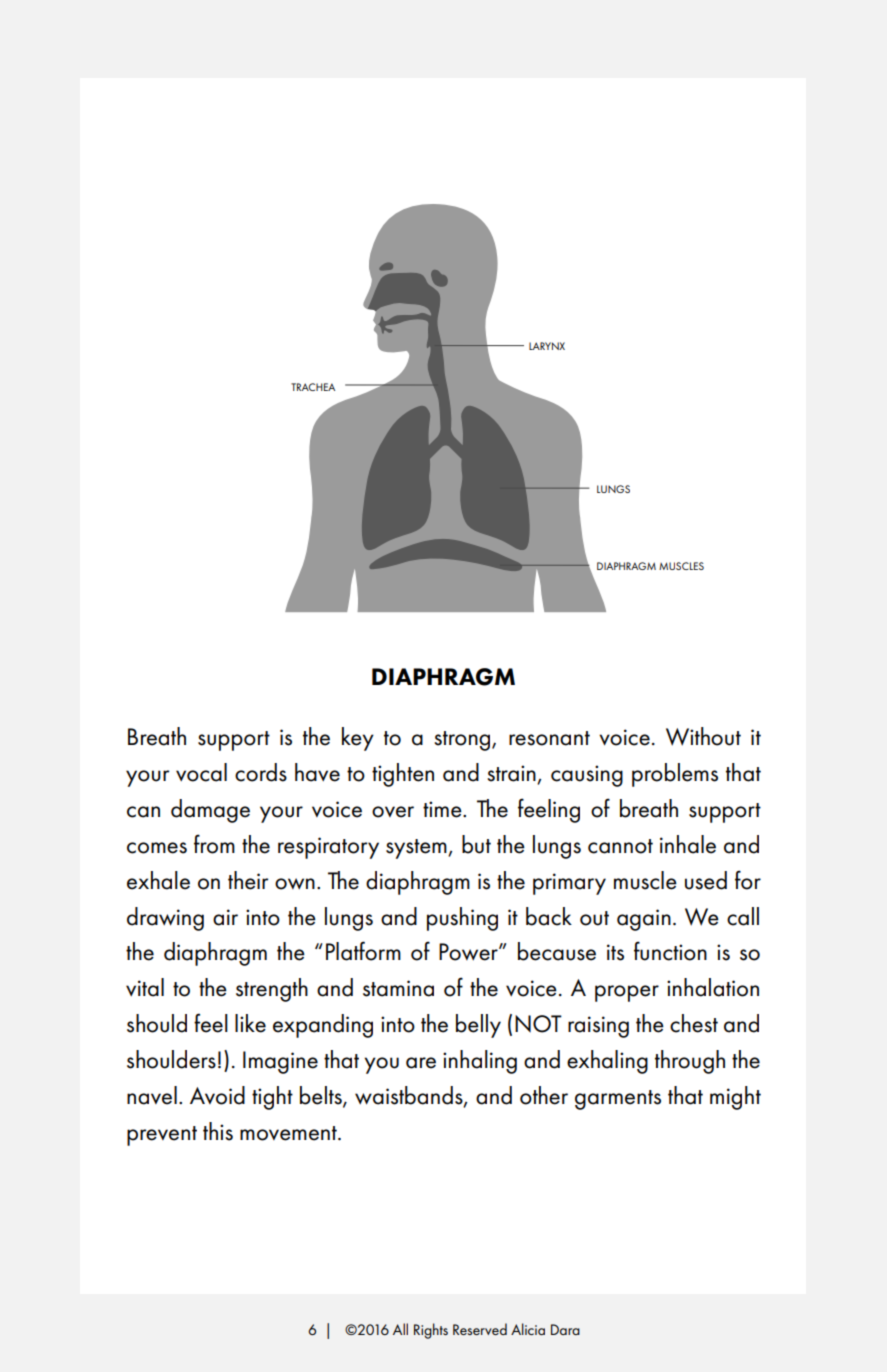 This screenshot has width=887, height=1372. Describe the element at coordinates (417, 849) in the screenshot. I see `system` at that location.
